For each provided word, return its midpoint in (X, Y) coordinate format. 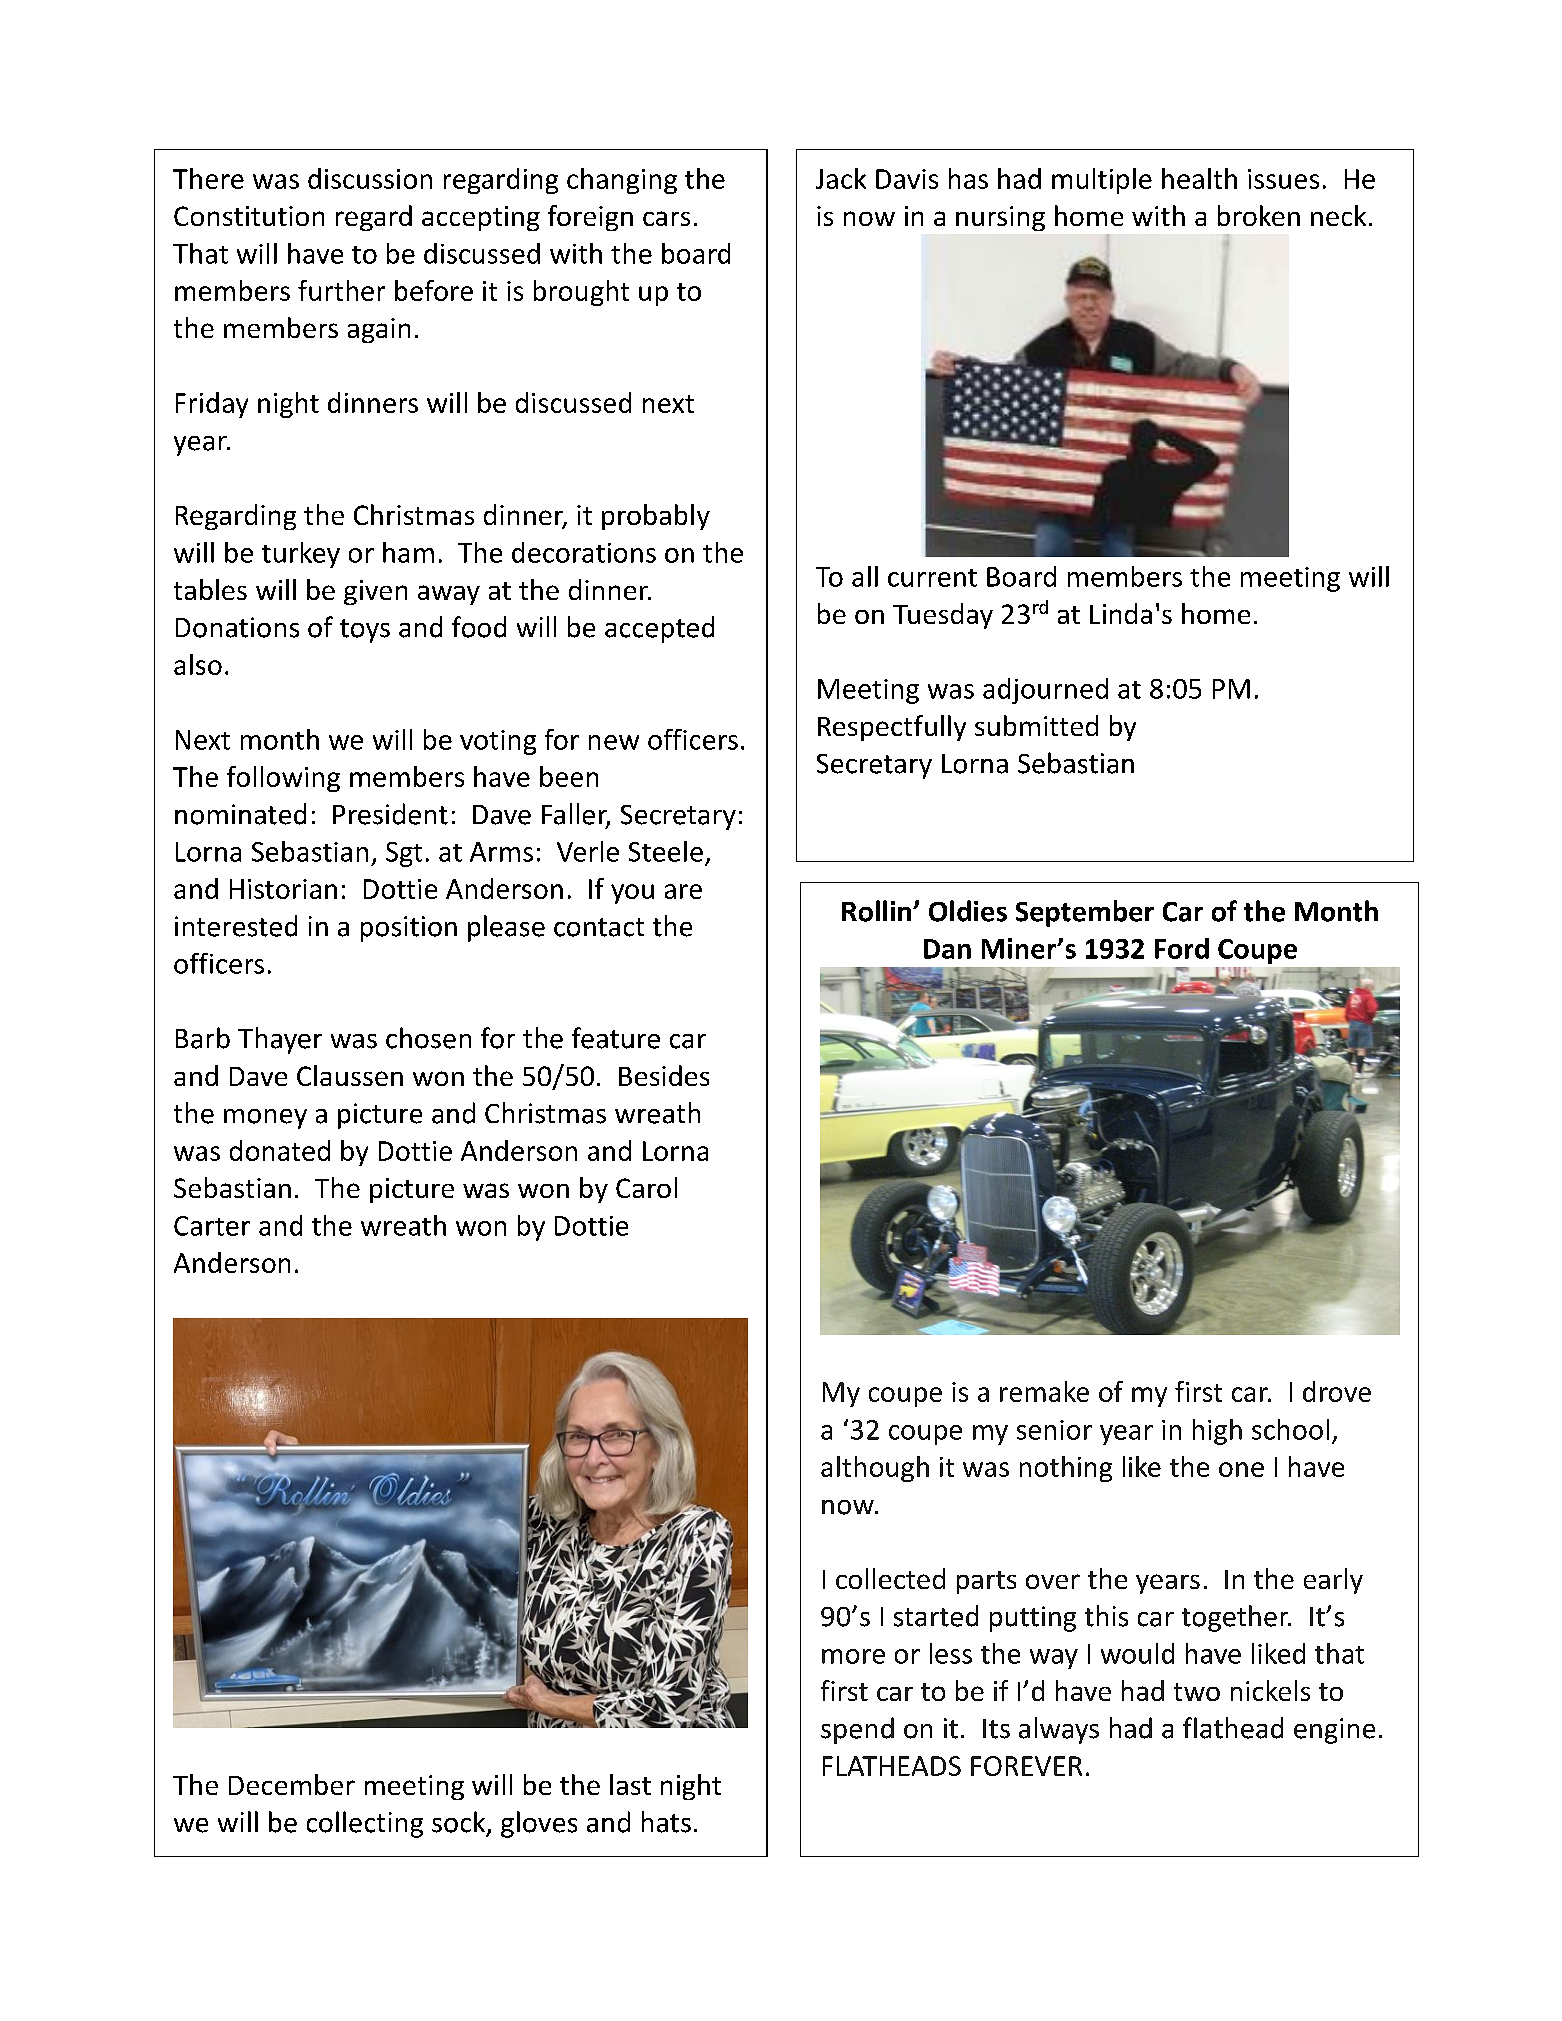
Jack (841, 178)
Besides (664, 1075)
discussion (370, 178)
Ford (1182, 948)
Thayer (280, 1040)
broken (1259, 215)
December (292, 1784)
